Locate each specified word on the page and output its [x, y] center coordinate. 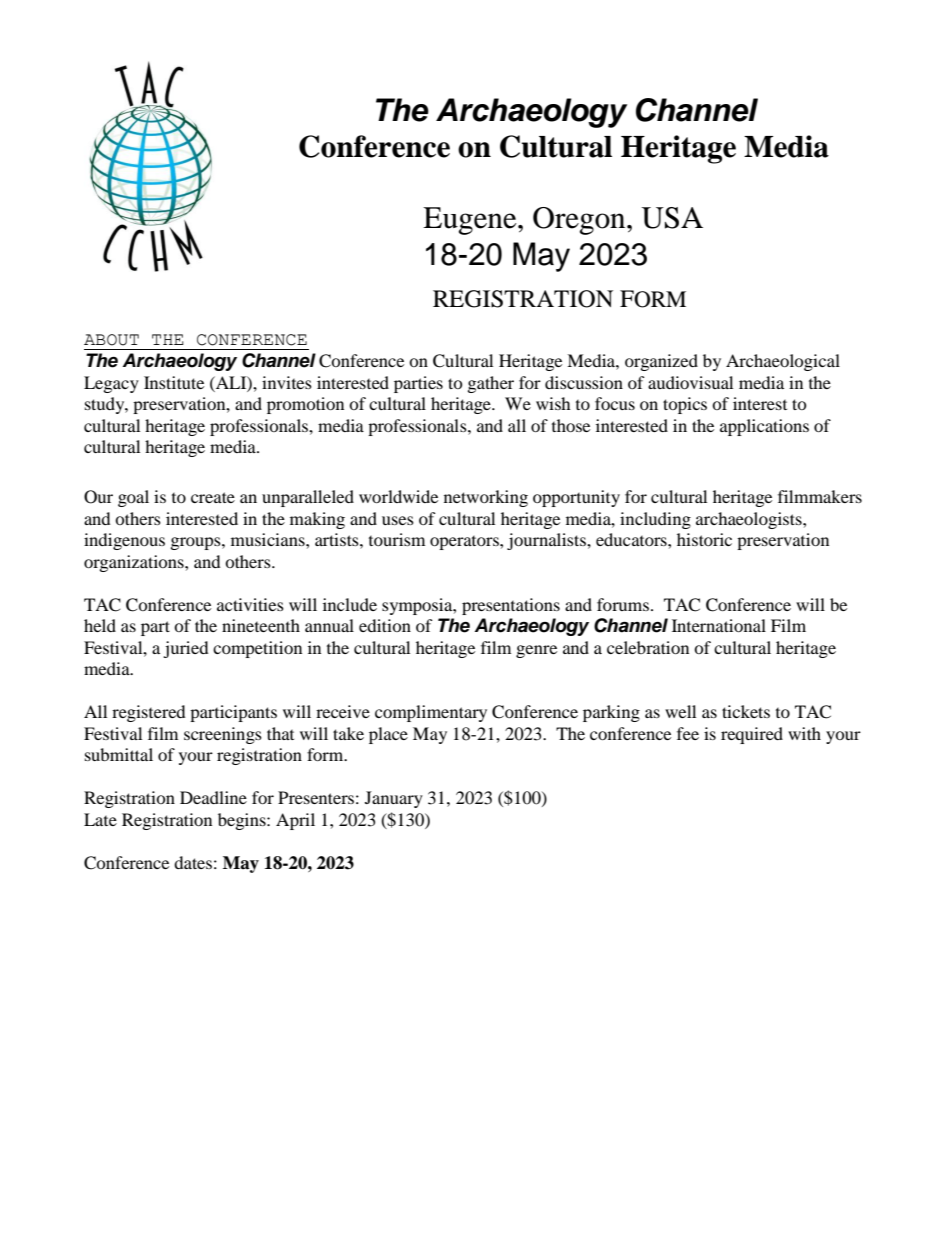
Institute [174, 382]
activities [250, 604]
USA [672, 218]
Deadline [213, 797]
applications [764, 427]
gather [491, 384]
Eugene [471, 221]
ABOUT [111, 340]
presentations [511, 606]
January [394, 799]
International [719, 625]
